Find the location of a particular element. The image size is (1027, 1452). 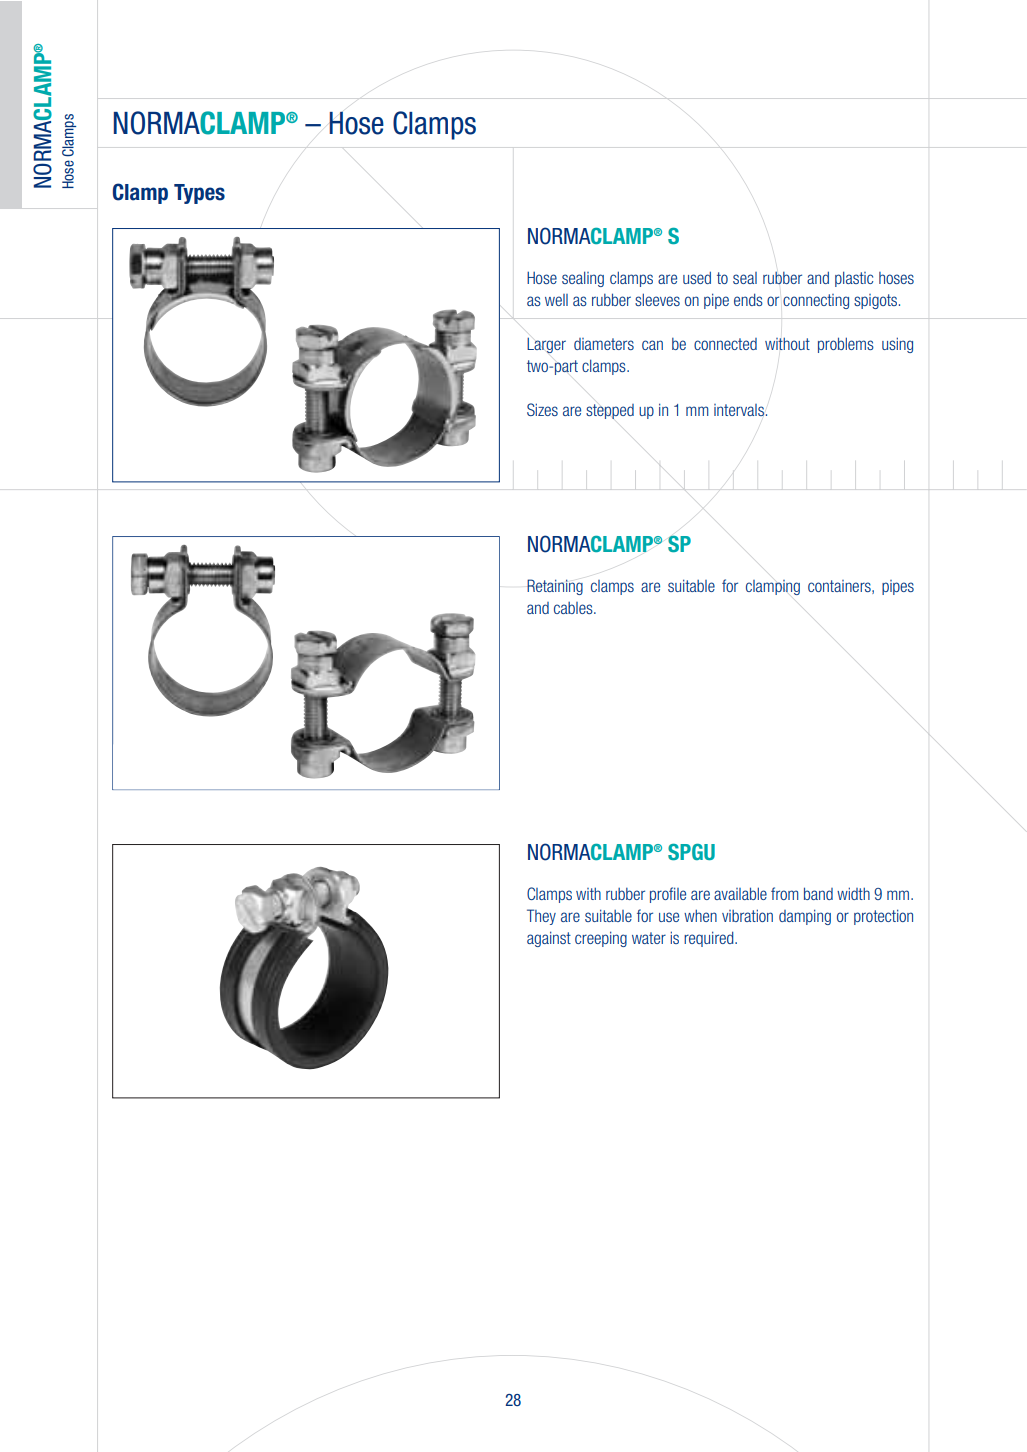

band is located at coordinates (818, 893).
